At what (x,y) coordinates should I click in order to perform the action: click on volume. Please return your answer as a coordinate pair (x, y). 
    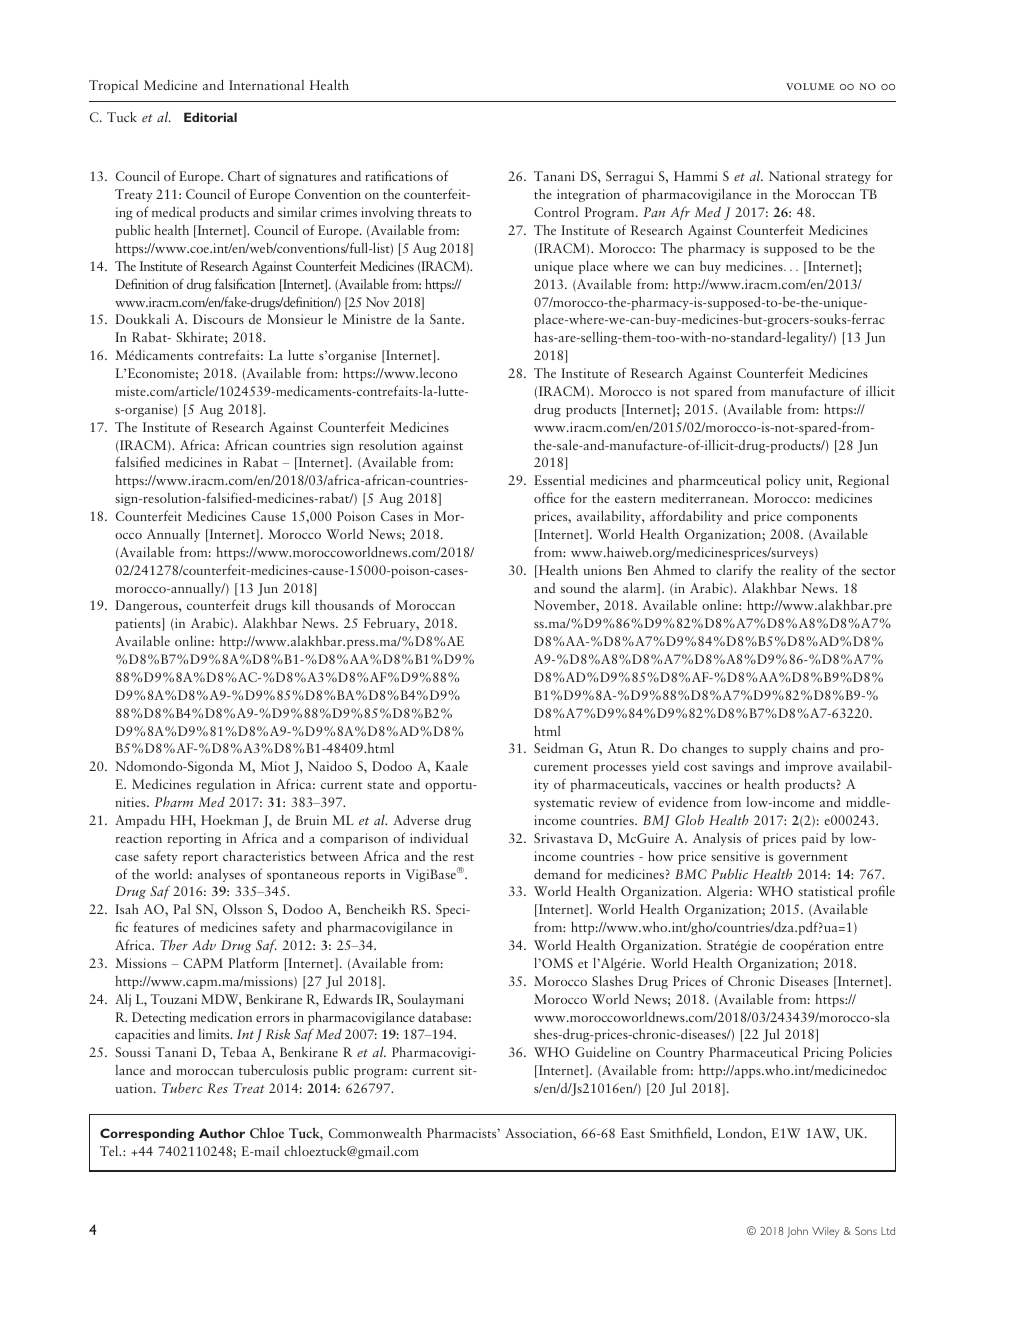
    Looking at the image, I should click on (810, 86).
